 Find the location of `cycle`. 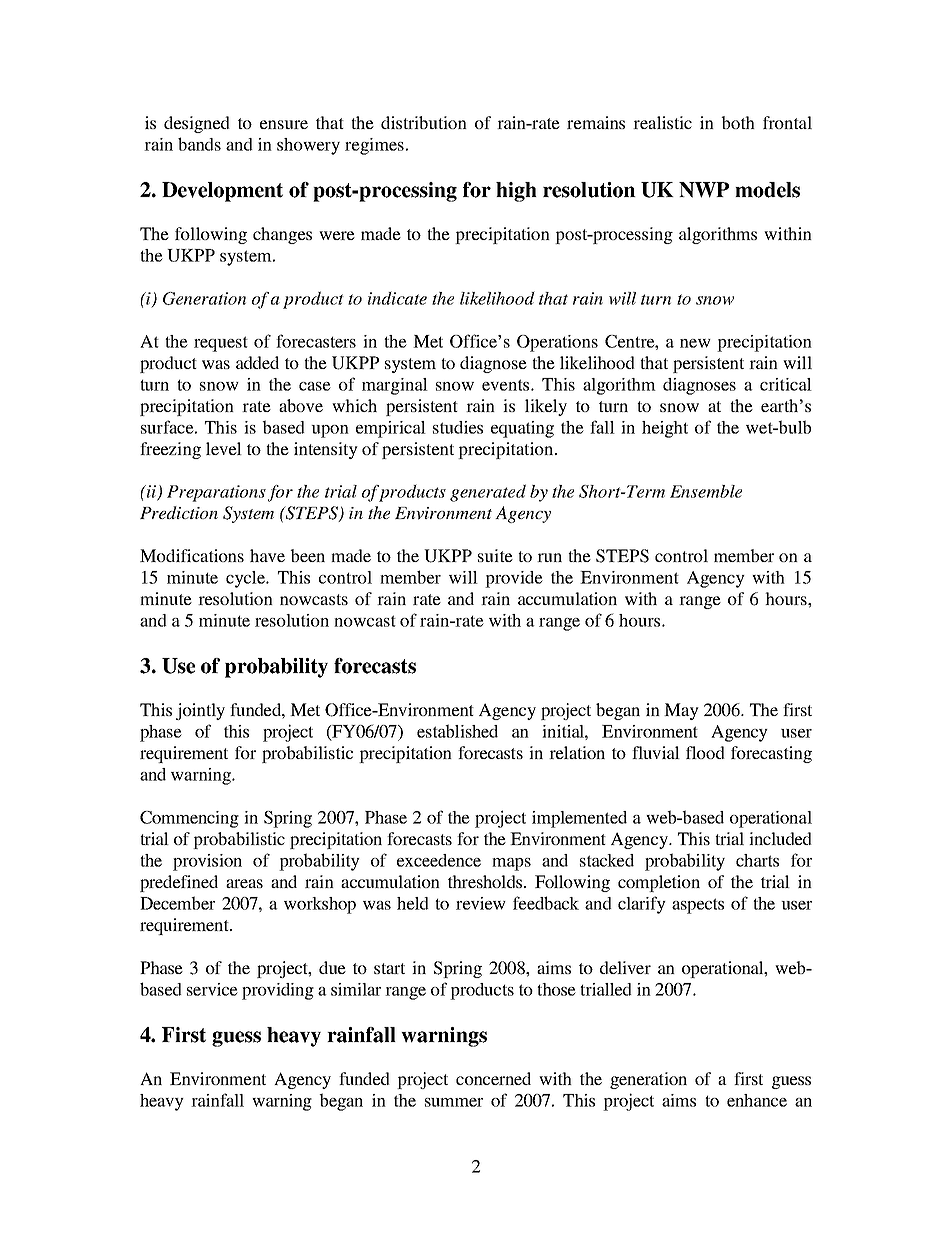

cycle is located at coordinates (247, 579).
